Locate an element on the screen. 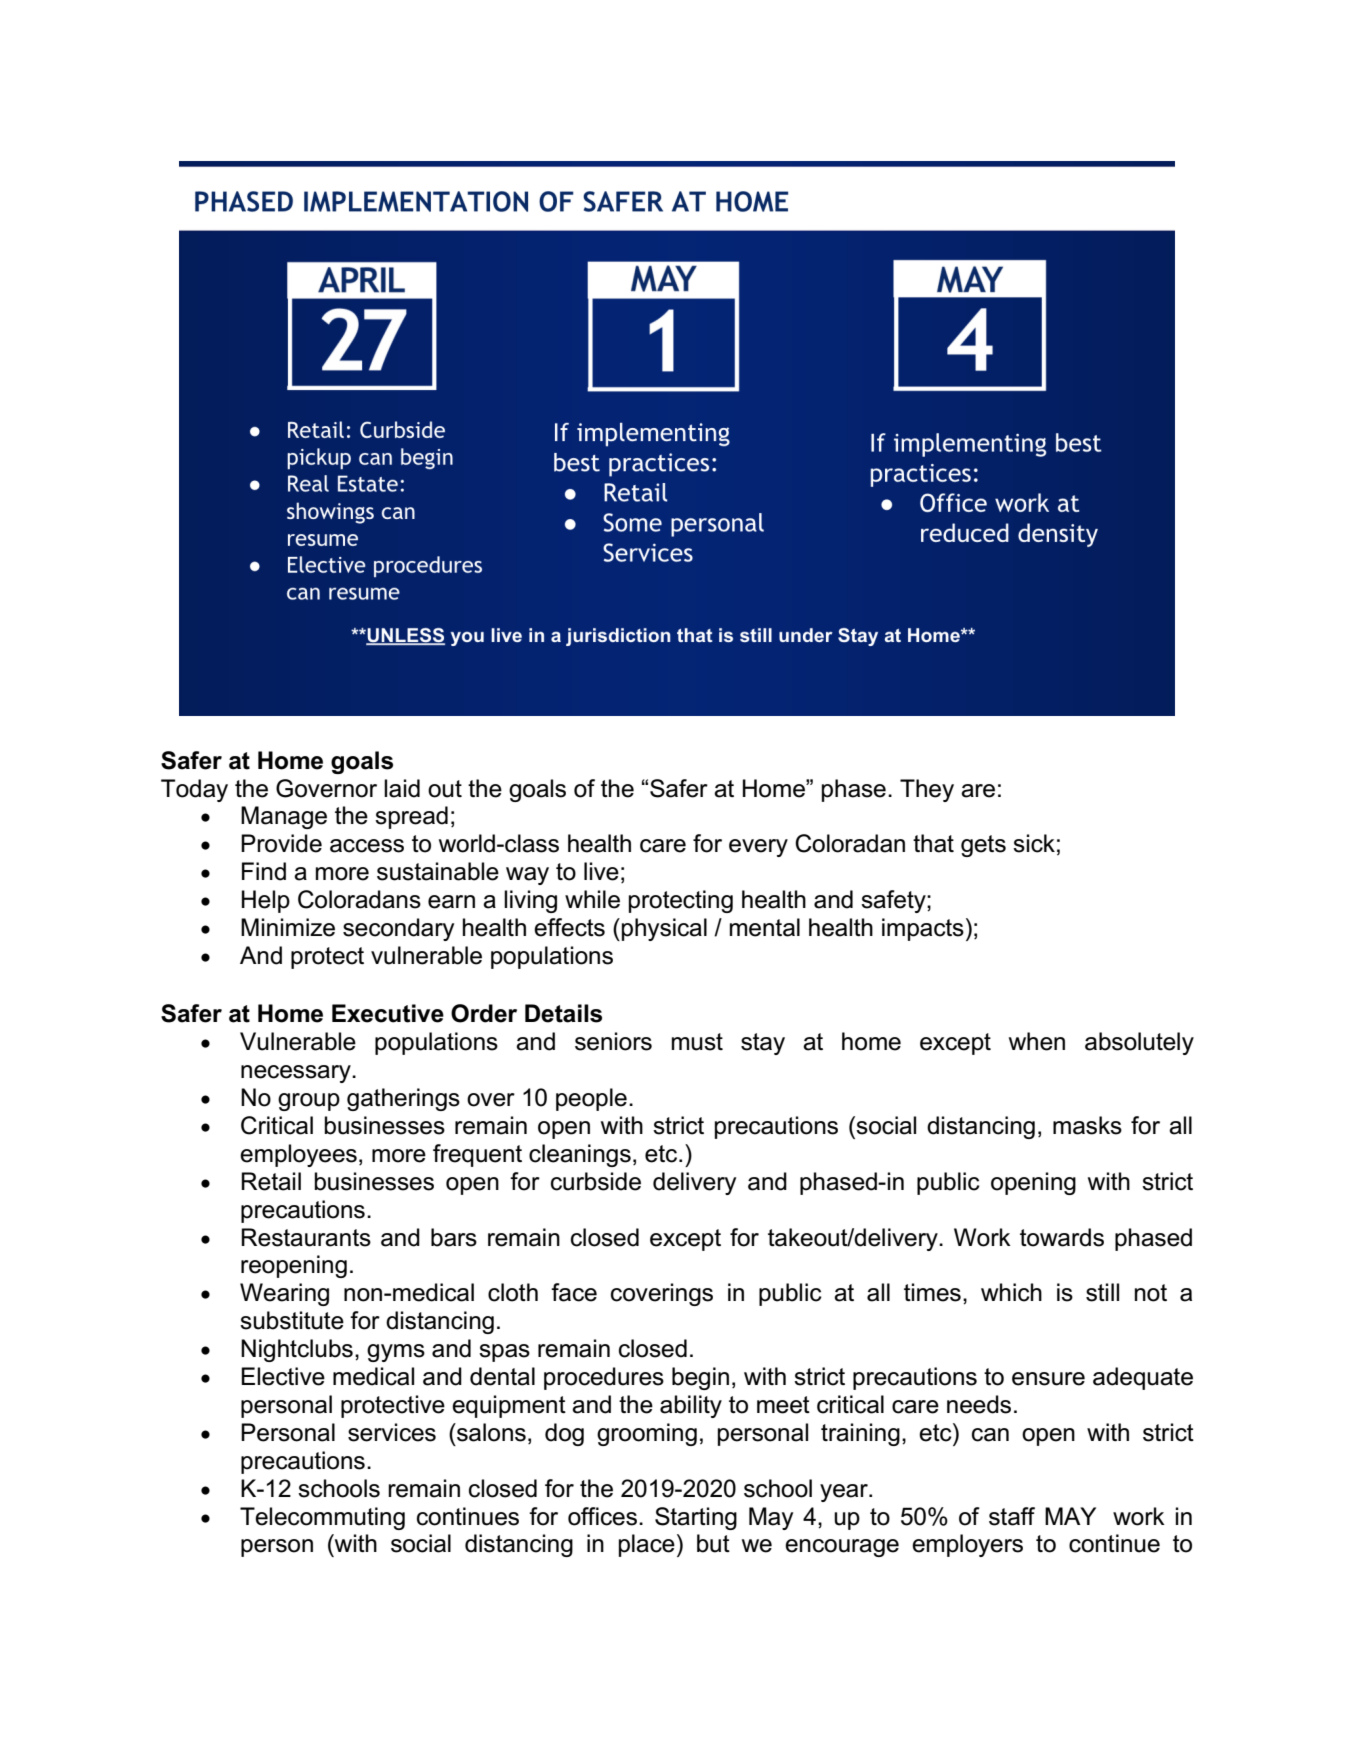 This screenshot has height=1747, width=1350. Telecommuting is located at coordinates (322, 1518).
